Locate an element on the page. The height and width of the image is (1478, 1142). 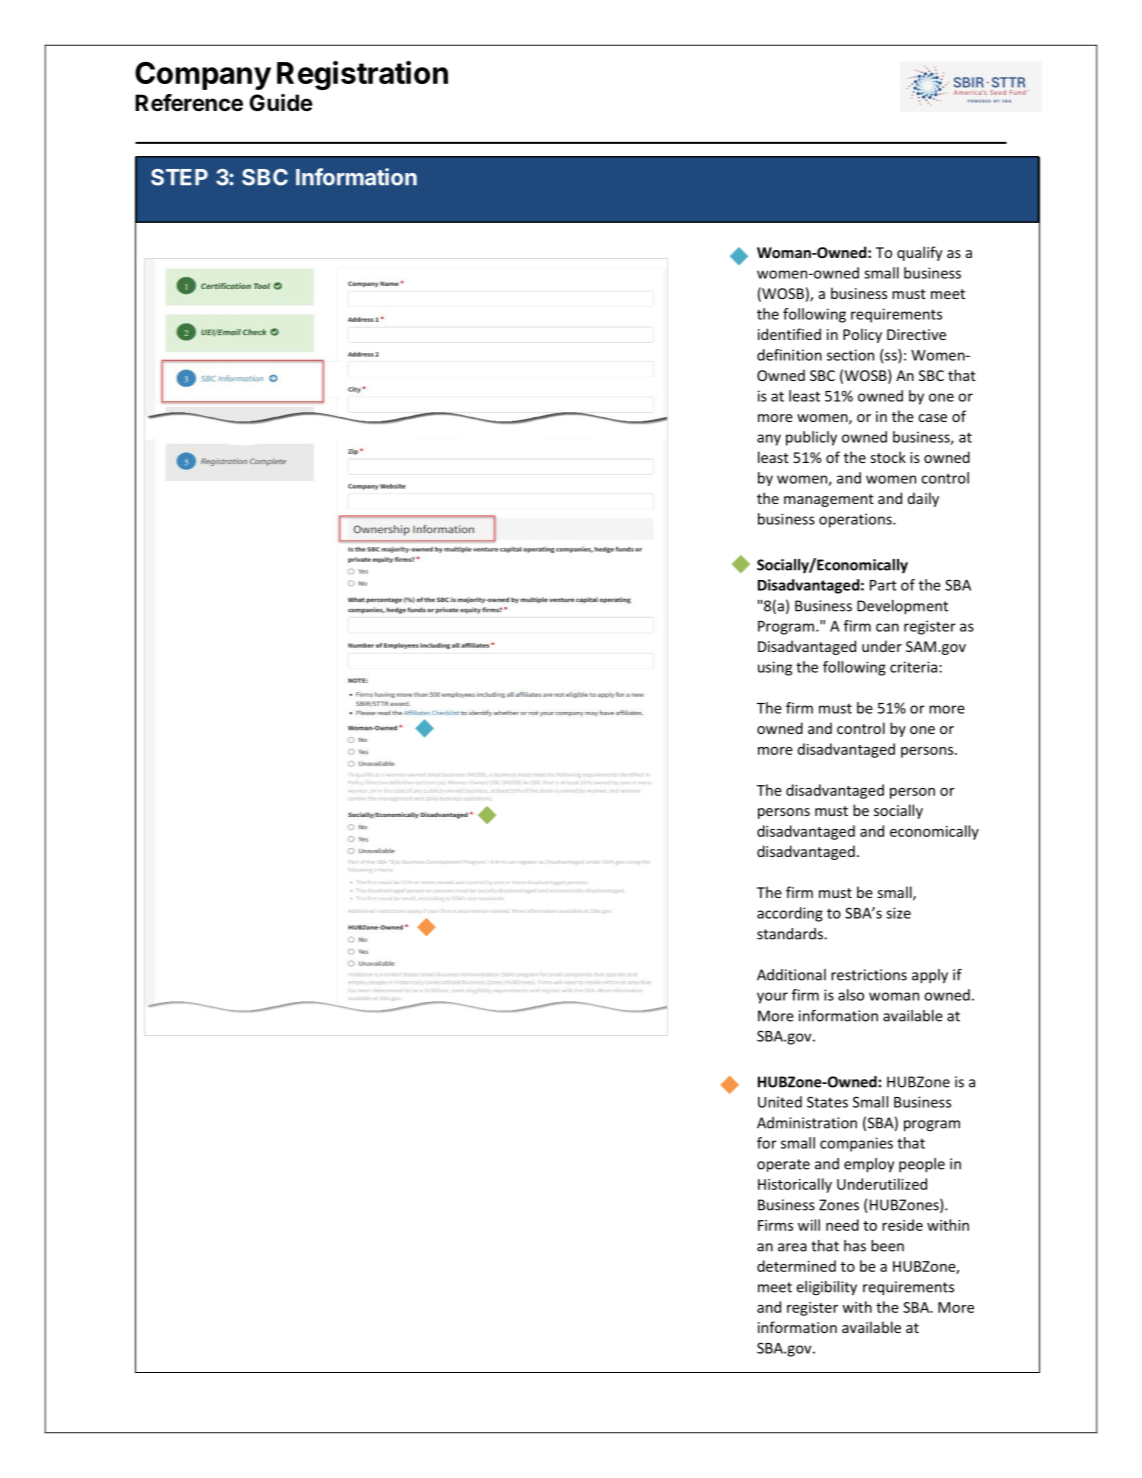
according is located at coordinates (790, 914).
